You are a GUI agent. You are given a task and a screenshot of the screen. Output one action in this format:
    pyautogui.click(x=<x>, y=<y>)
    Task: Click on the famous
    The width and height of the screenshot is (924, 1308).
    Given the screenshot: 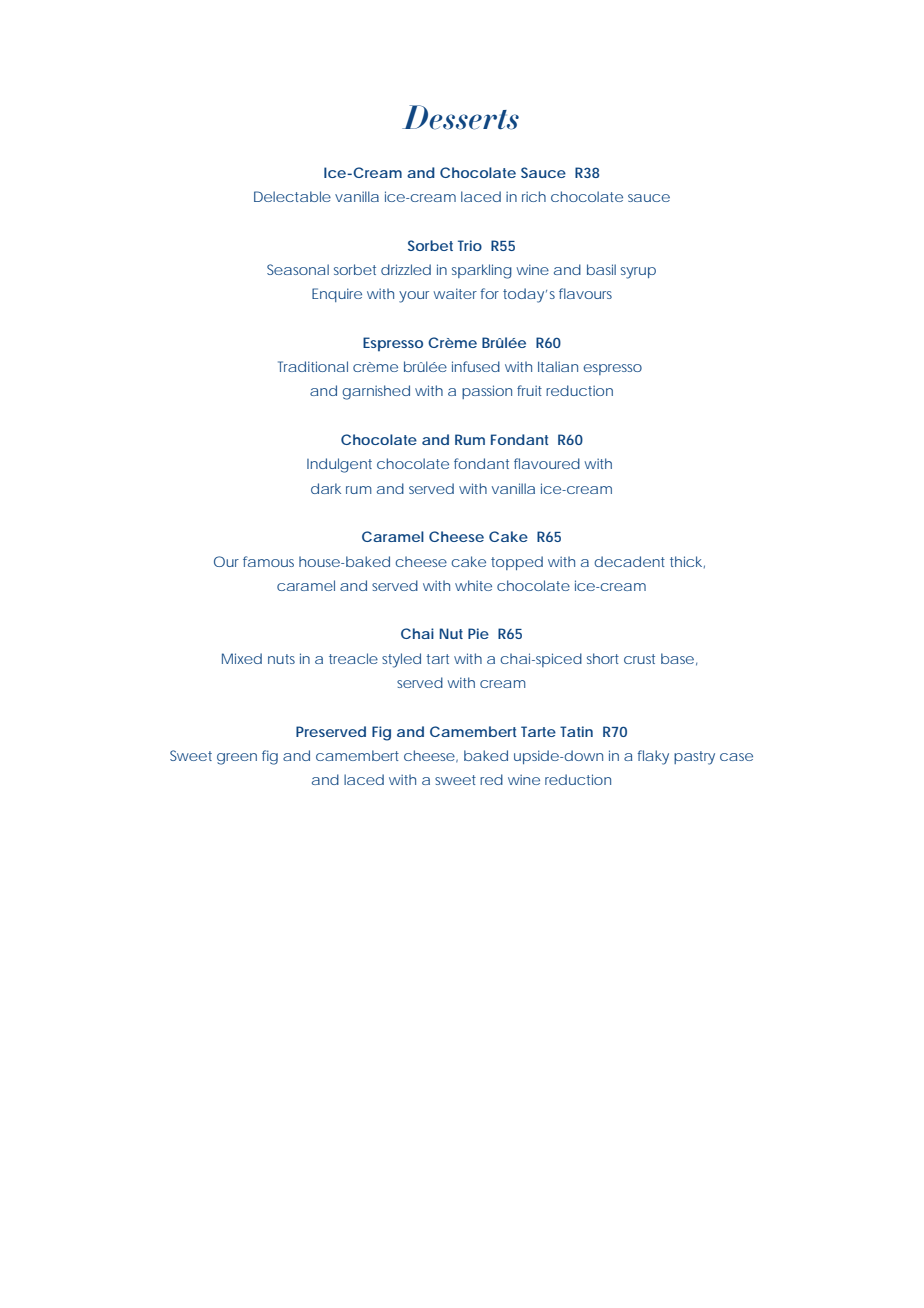 What is the action you would take?
    pyautogui.click(x=268, y=561)
